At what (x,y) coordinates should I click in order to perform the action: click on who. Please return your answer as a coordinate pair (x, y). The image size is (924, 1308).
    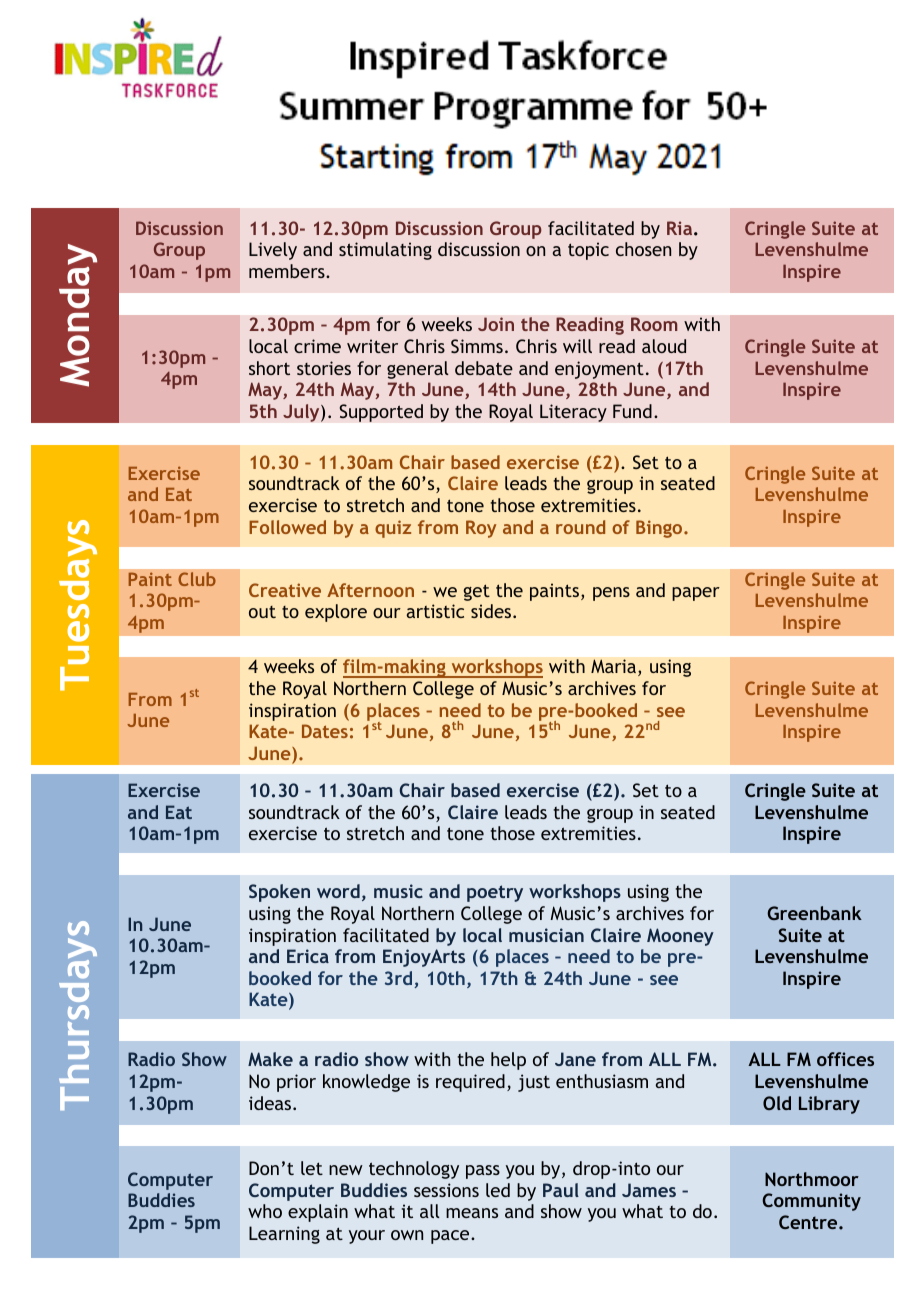
    Looking at the image, I should click on (265, 1211).
